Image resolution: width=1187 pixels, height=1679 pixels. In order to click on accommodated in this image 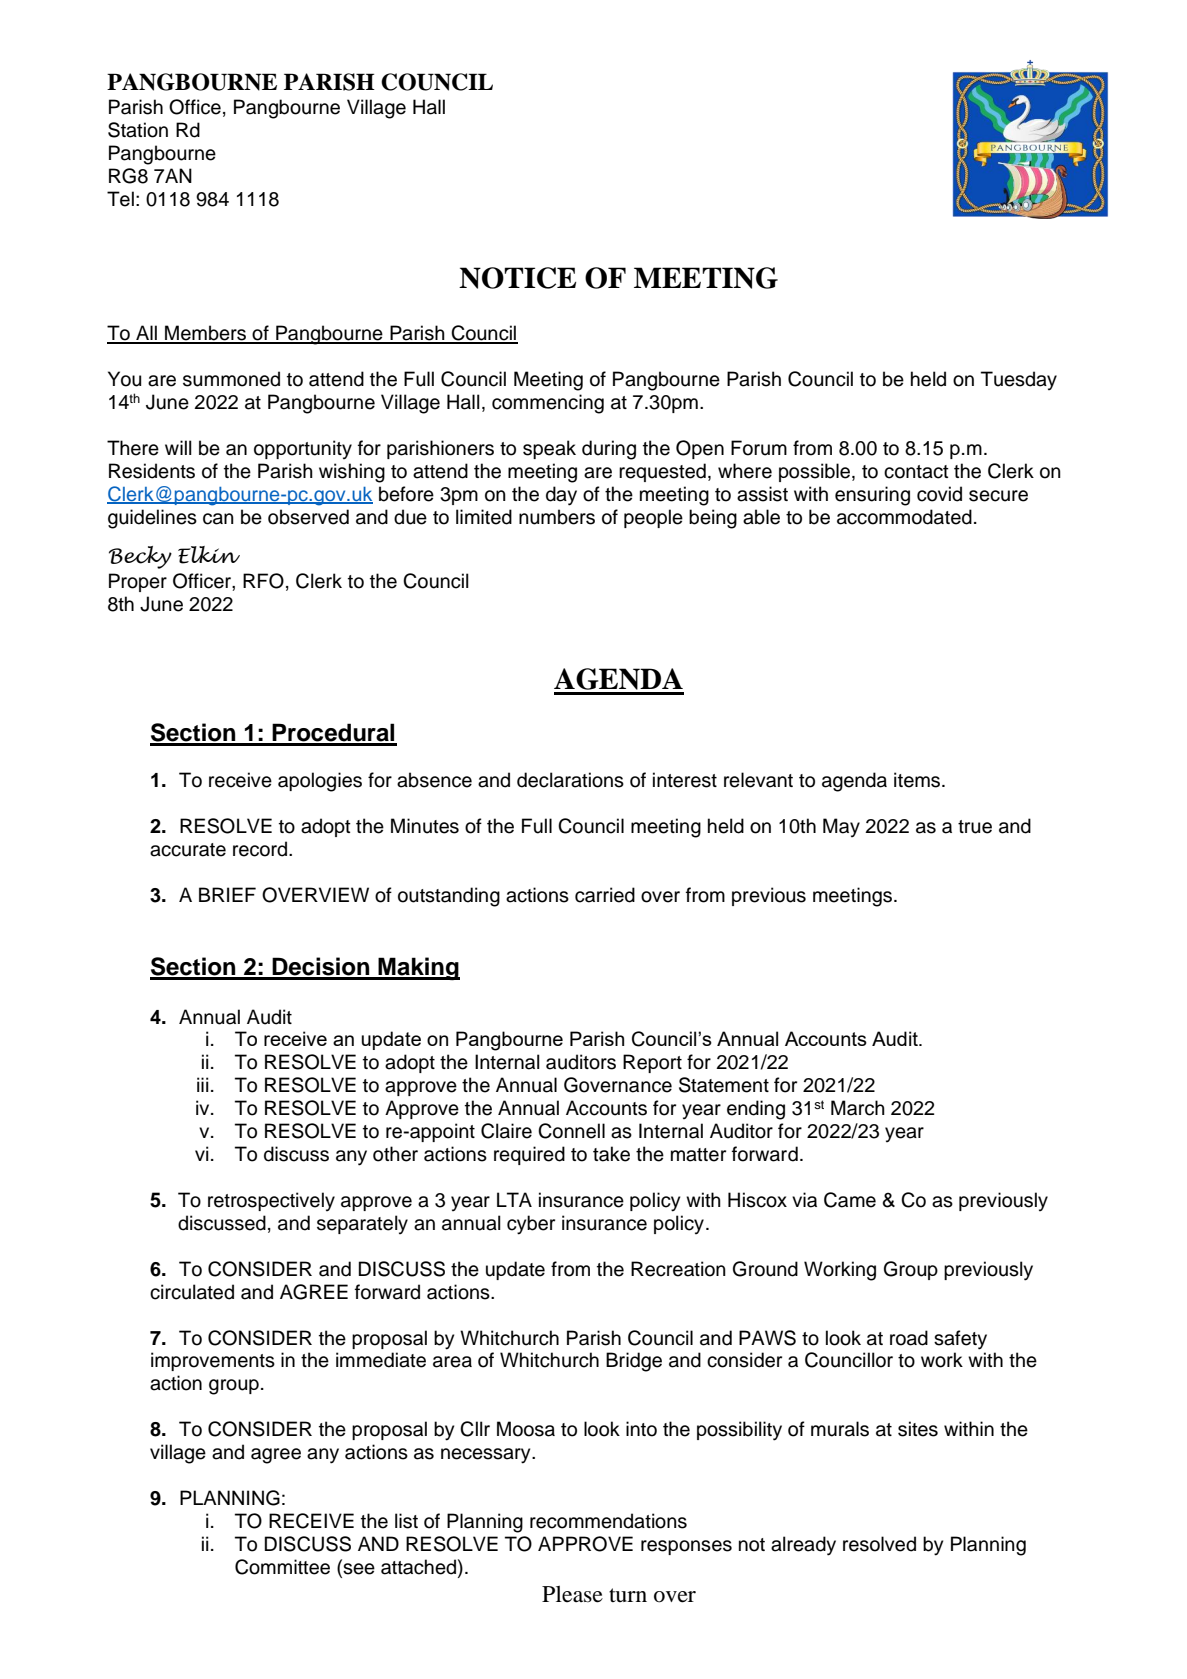, I will do `click(904, 517)`.
